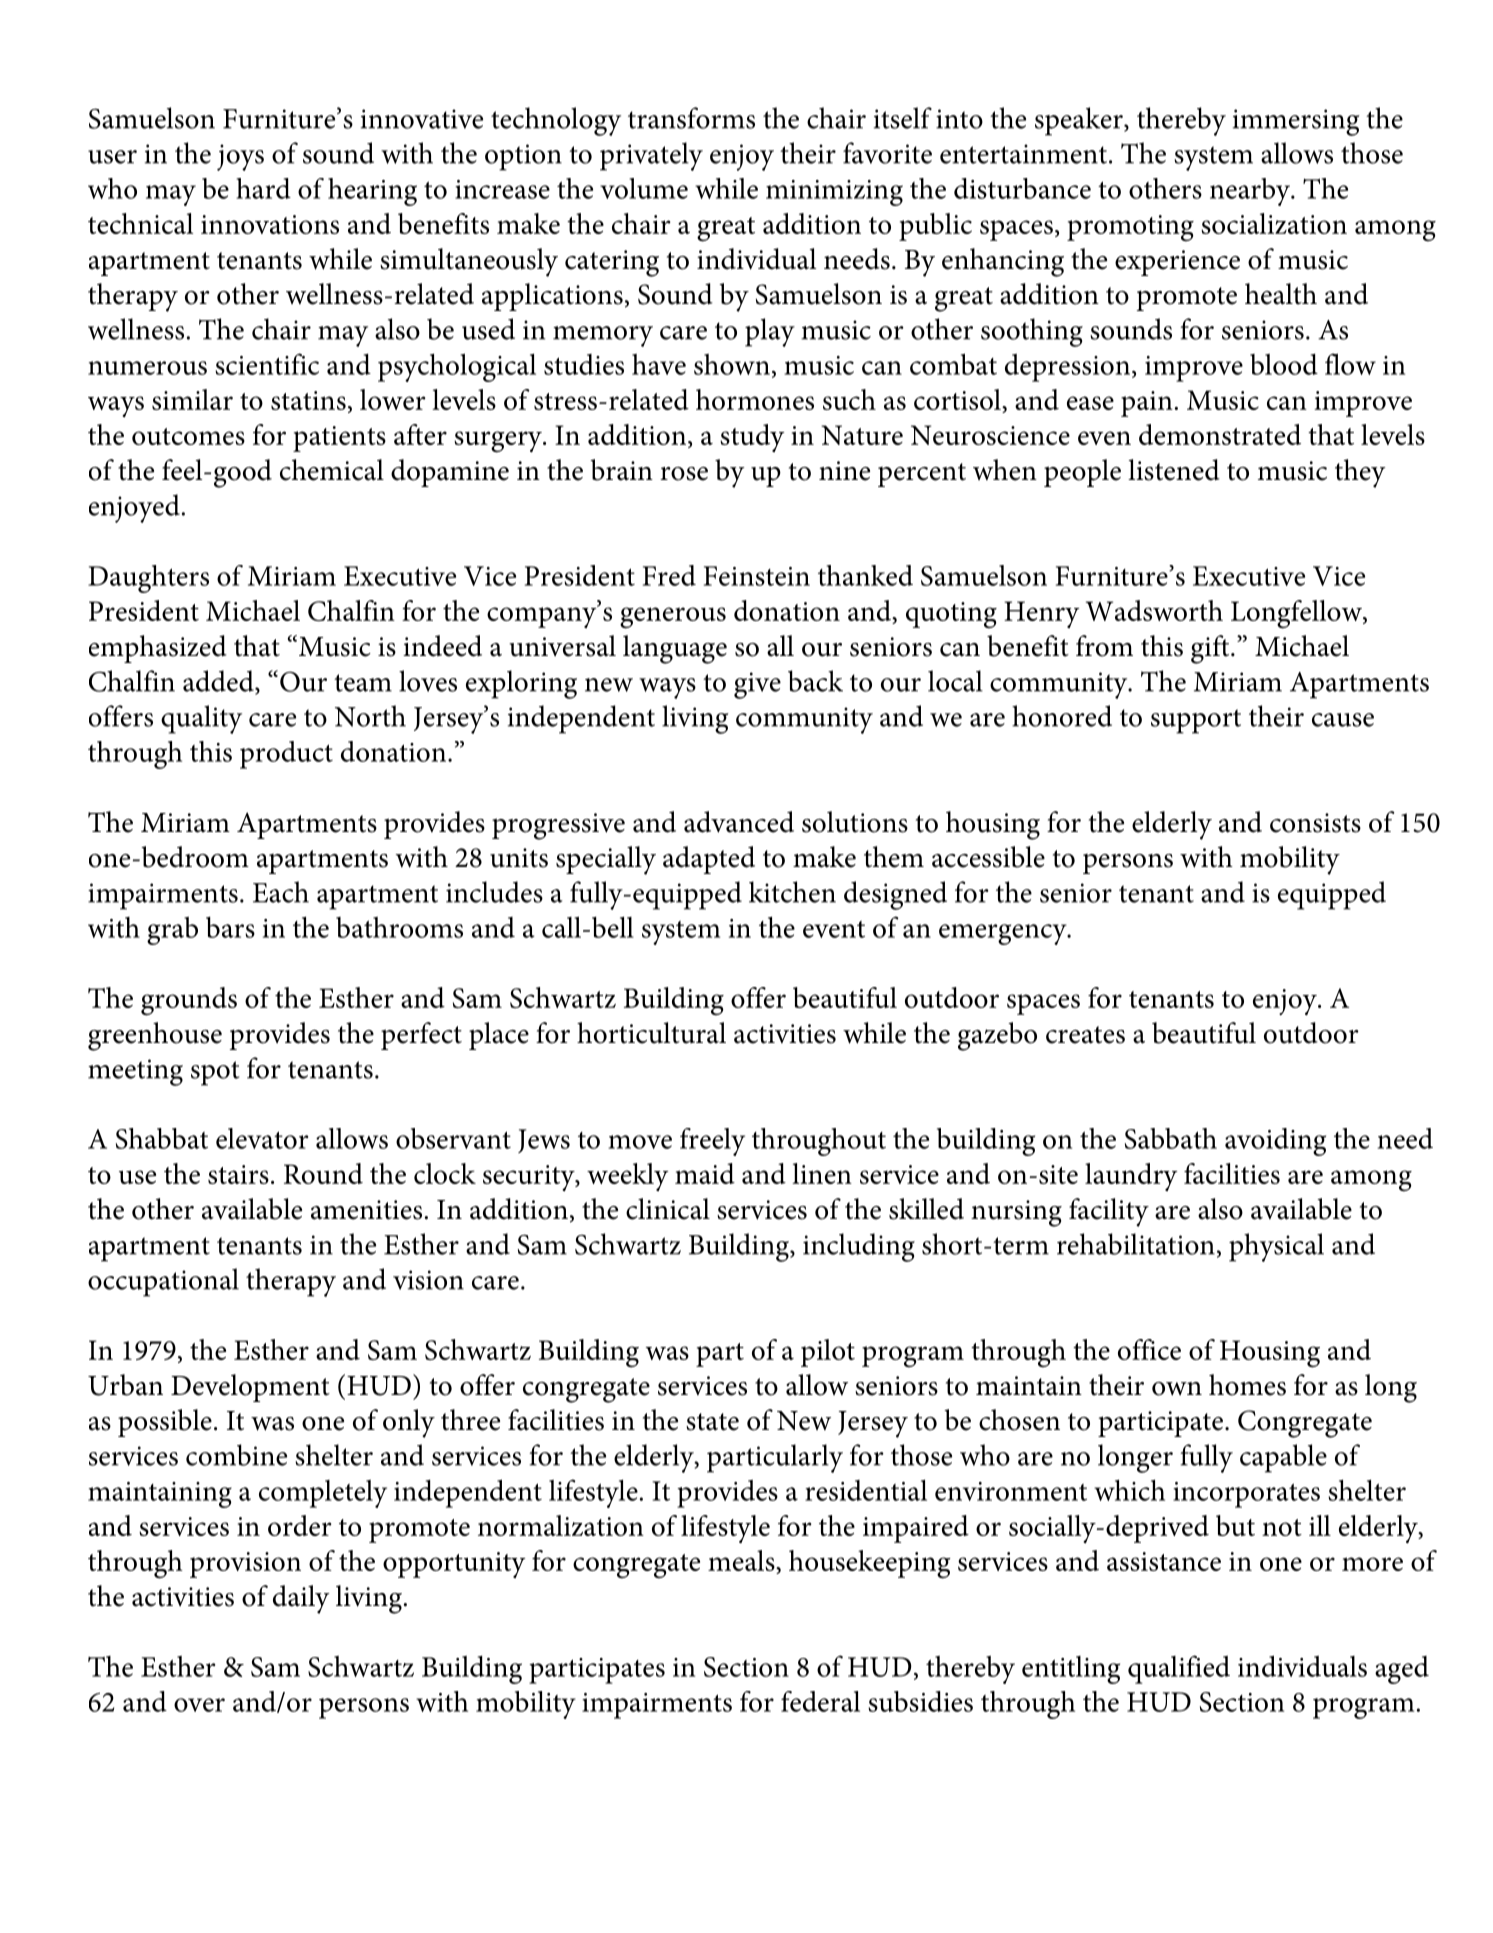 This screenshot has width=1493, height=1933. I want to click on gift, so click(1211, 649).
